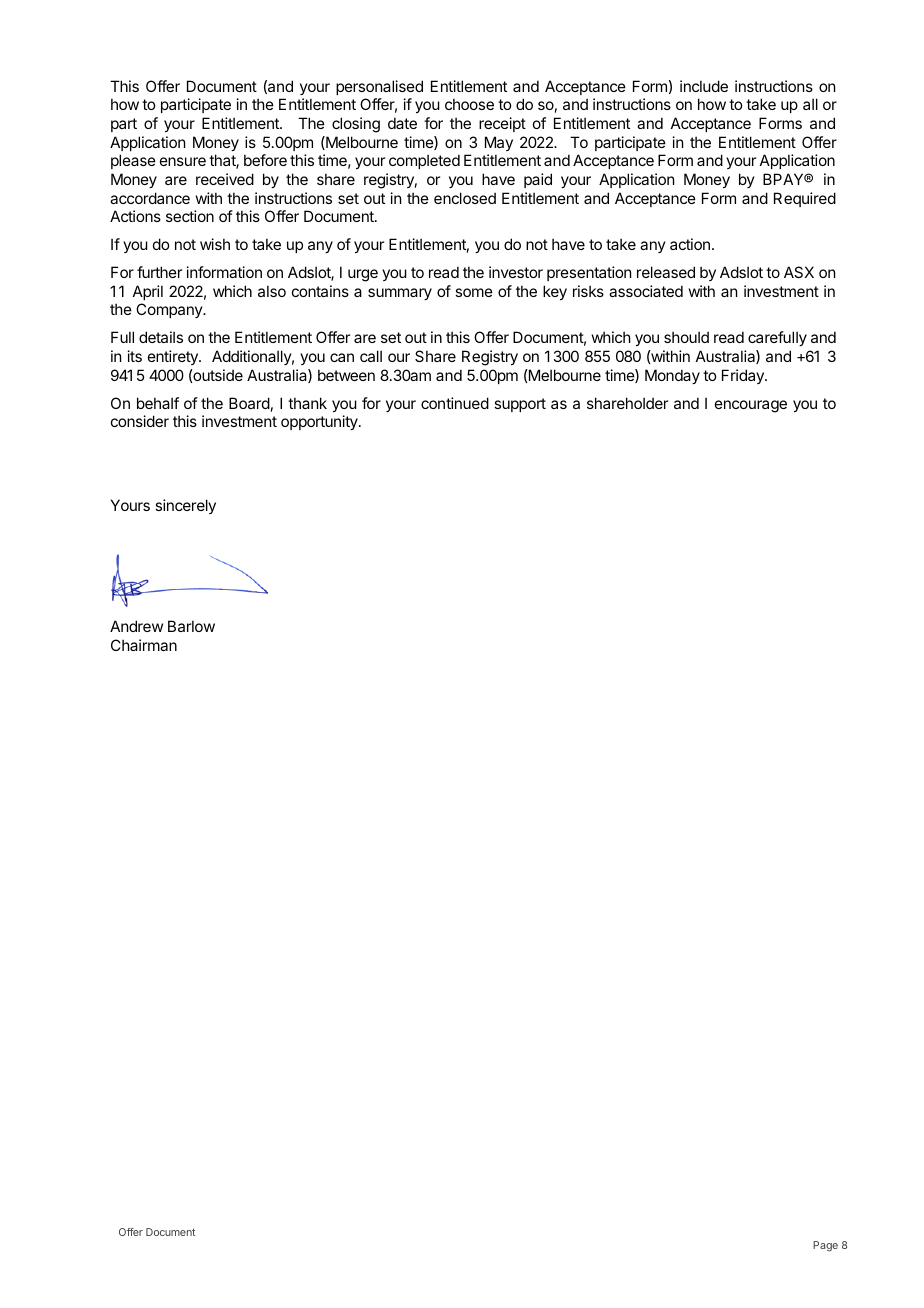  I want to click on Board, so click(249, 403).
